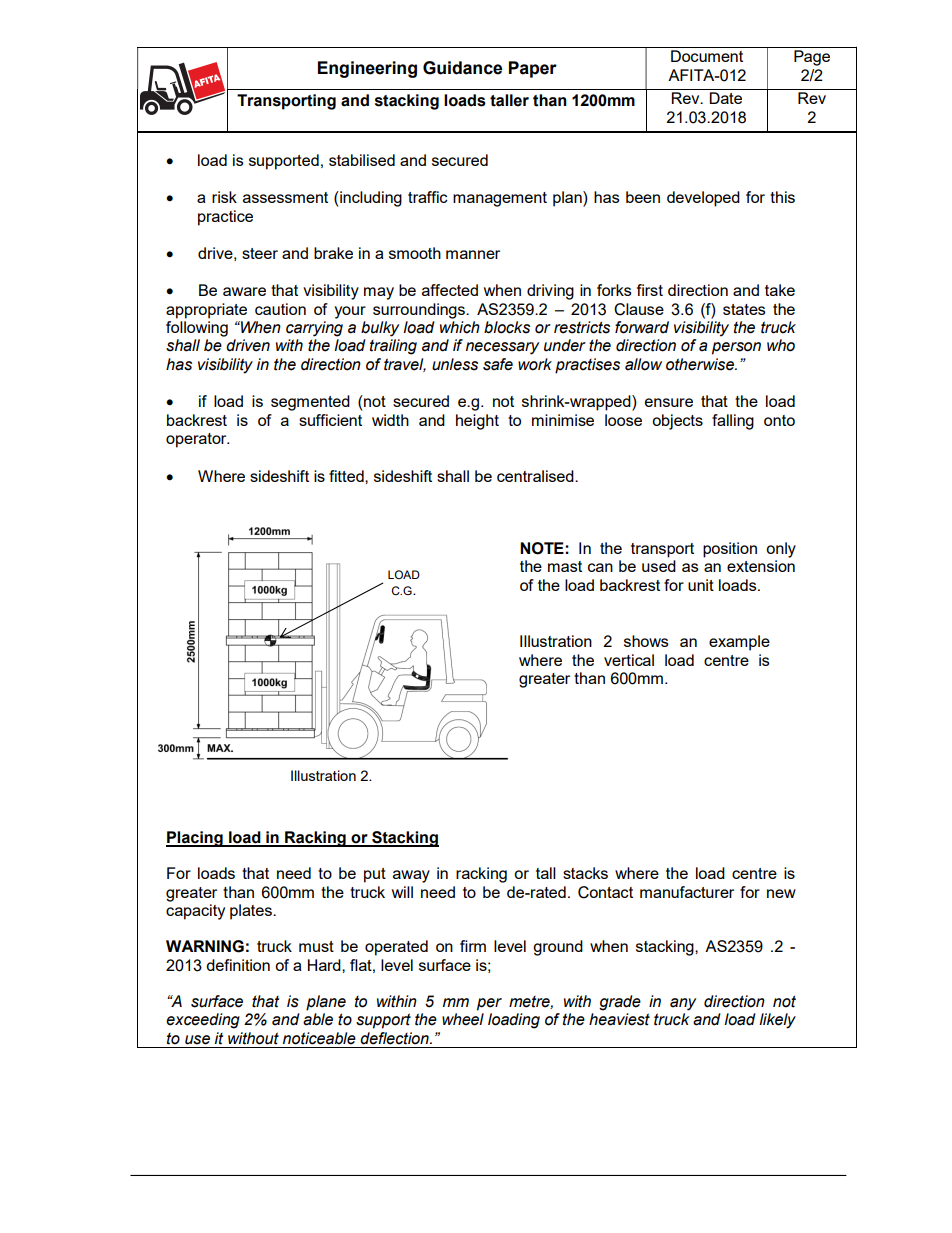  What do you see at coordinates (195, 839) in the screenshot?
I see `Placing` at bounding box center [195, 839].
